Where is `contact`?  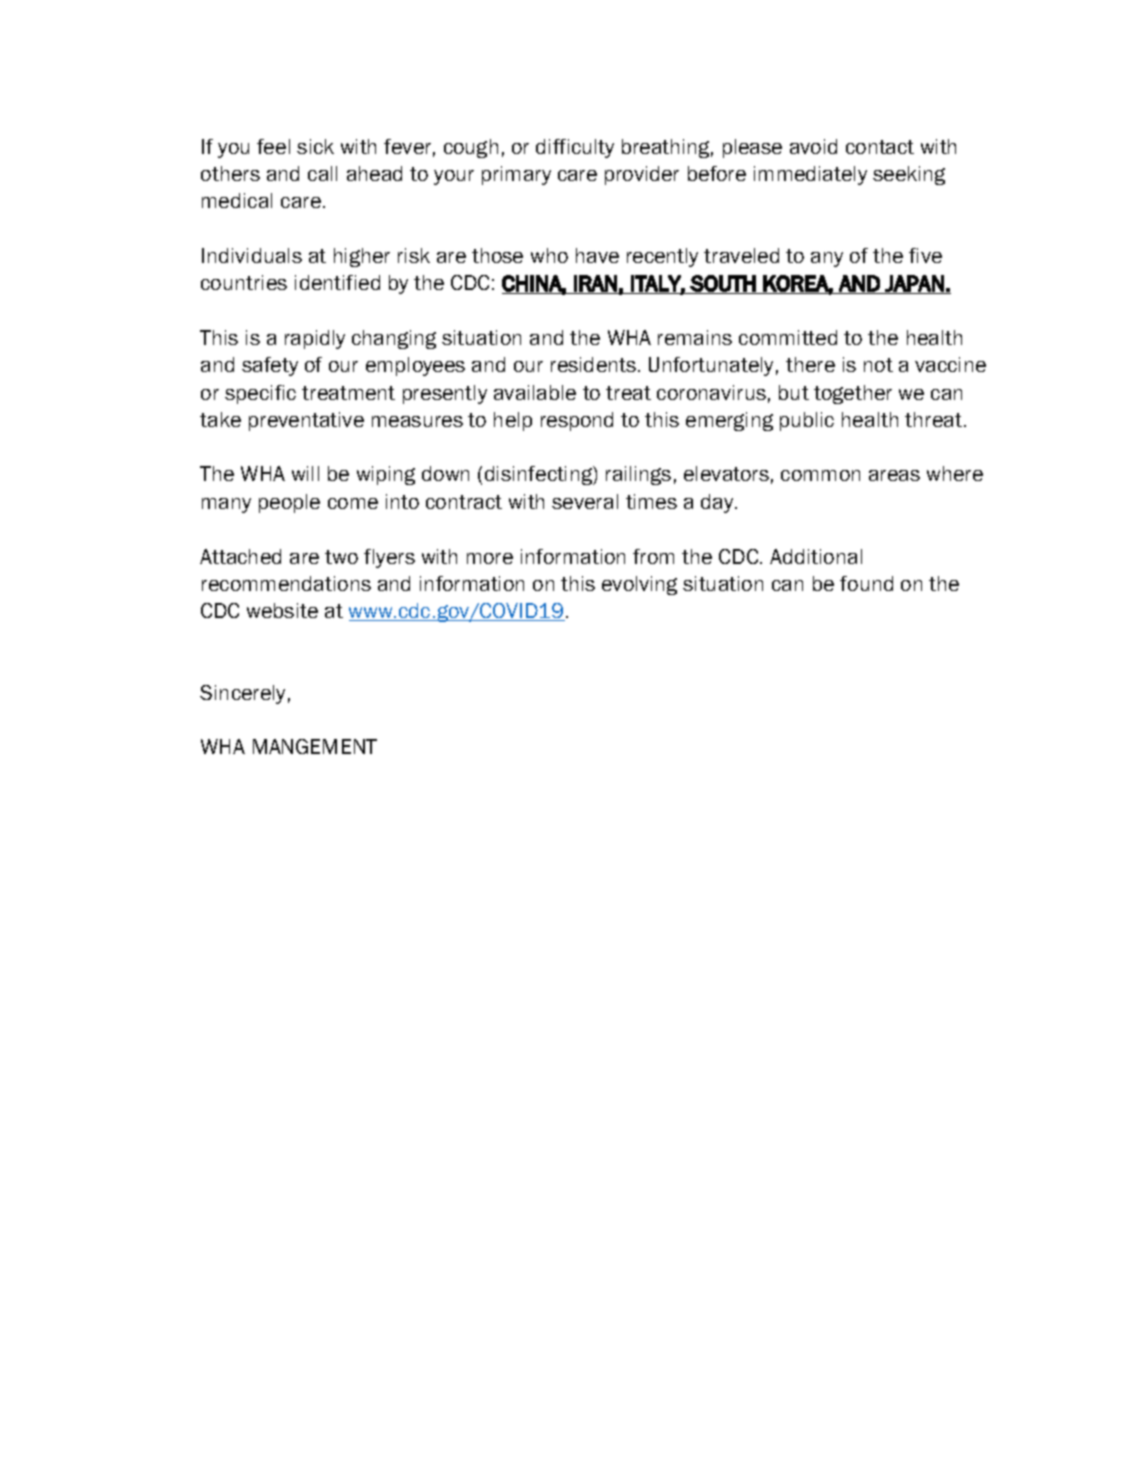 contact is located at coordinates (880, 147).
